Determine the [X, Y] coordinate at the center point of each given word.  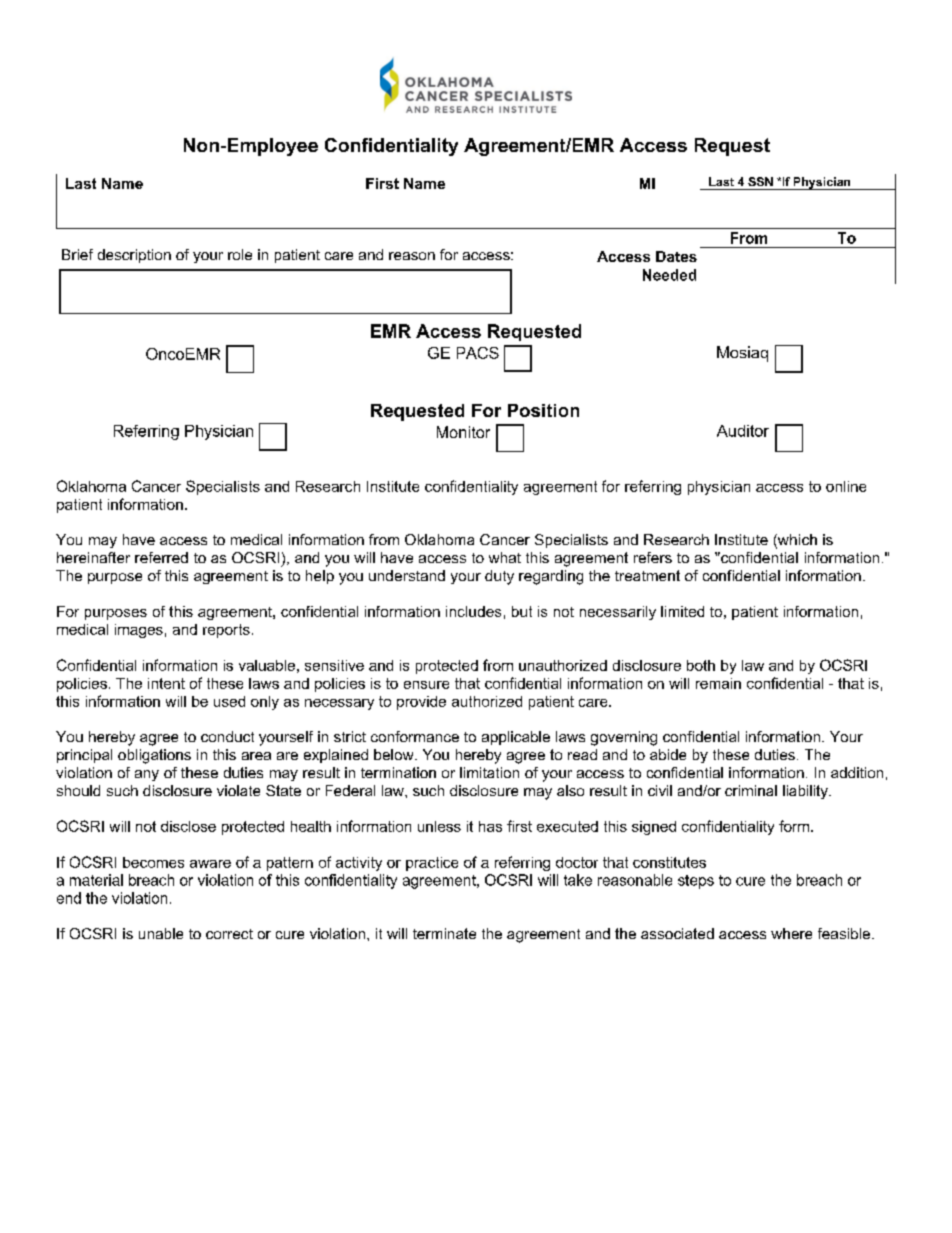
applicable [516, 738]
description [134, 256]
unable [161, 933]
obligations [154, 756]
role [240, 254]
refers [653, 557]
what [505, 557]
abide [668, 754]
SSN [760, 181]
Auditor [743, 431]
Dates [676, 256]
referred [161, 557]
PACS [478, 353]
